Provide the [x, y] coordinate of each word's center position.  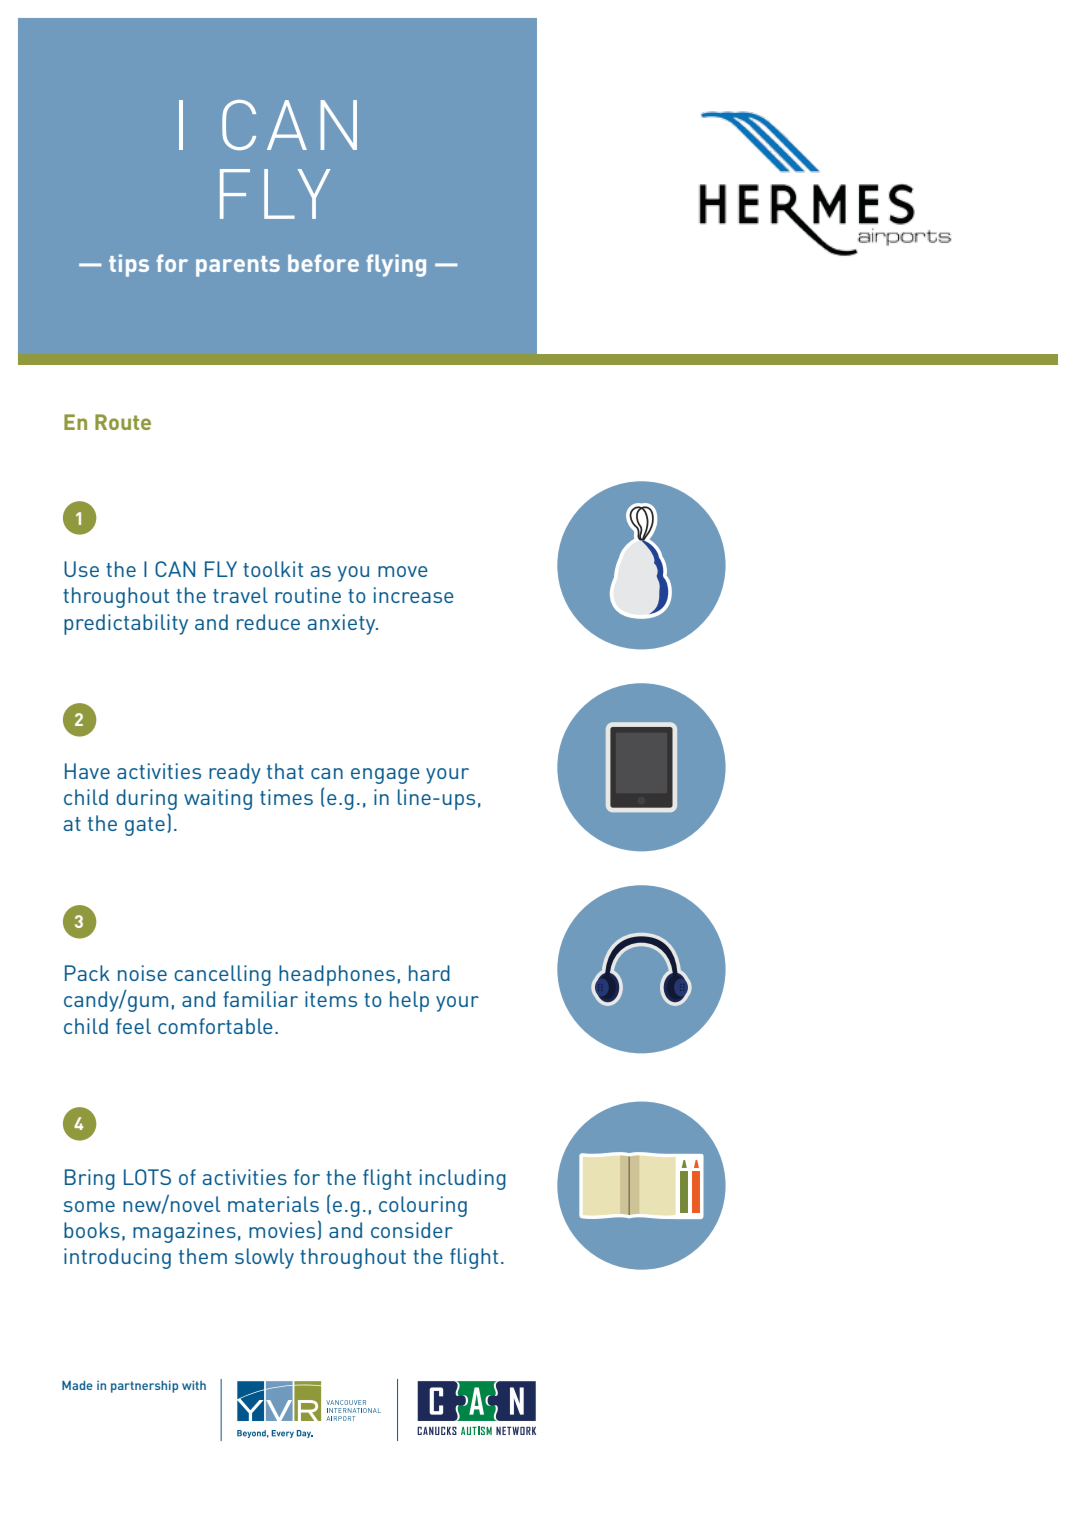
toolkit [273, 569]
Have [87, 771]
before [323, 263]
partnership [144, 1387]
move [403, 571]
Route [123, 422]
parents [238, 266]
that [285, 771]
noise [142, 973]
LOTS [147, 1177]
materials [273, 1204]
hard [429, 973]
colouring [423, 1206]
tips [129, 265]
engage [385, 776]
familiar [260, 999]
